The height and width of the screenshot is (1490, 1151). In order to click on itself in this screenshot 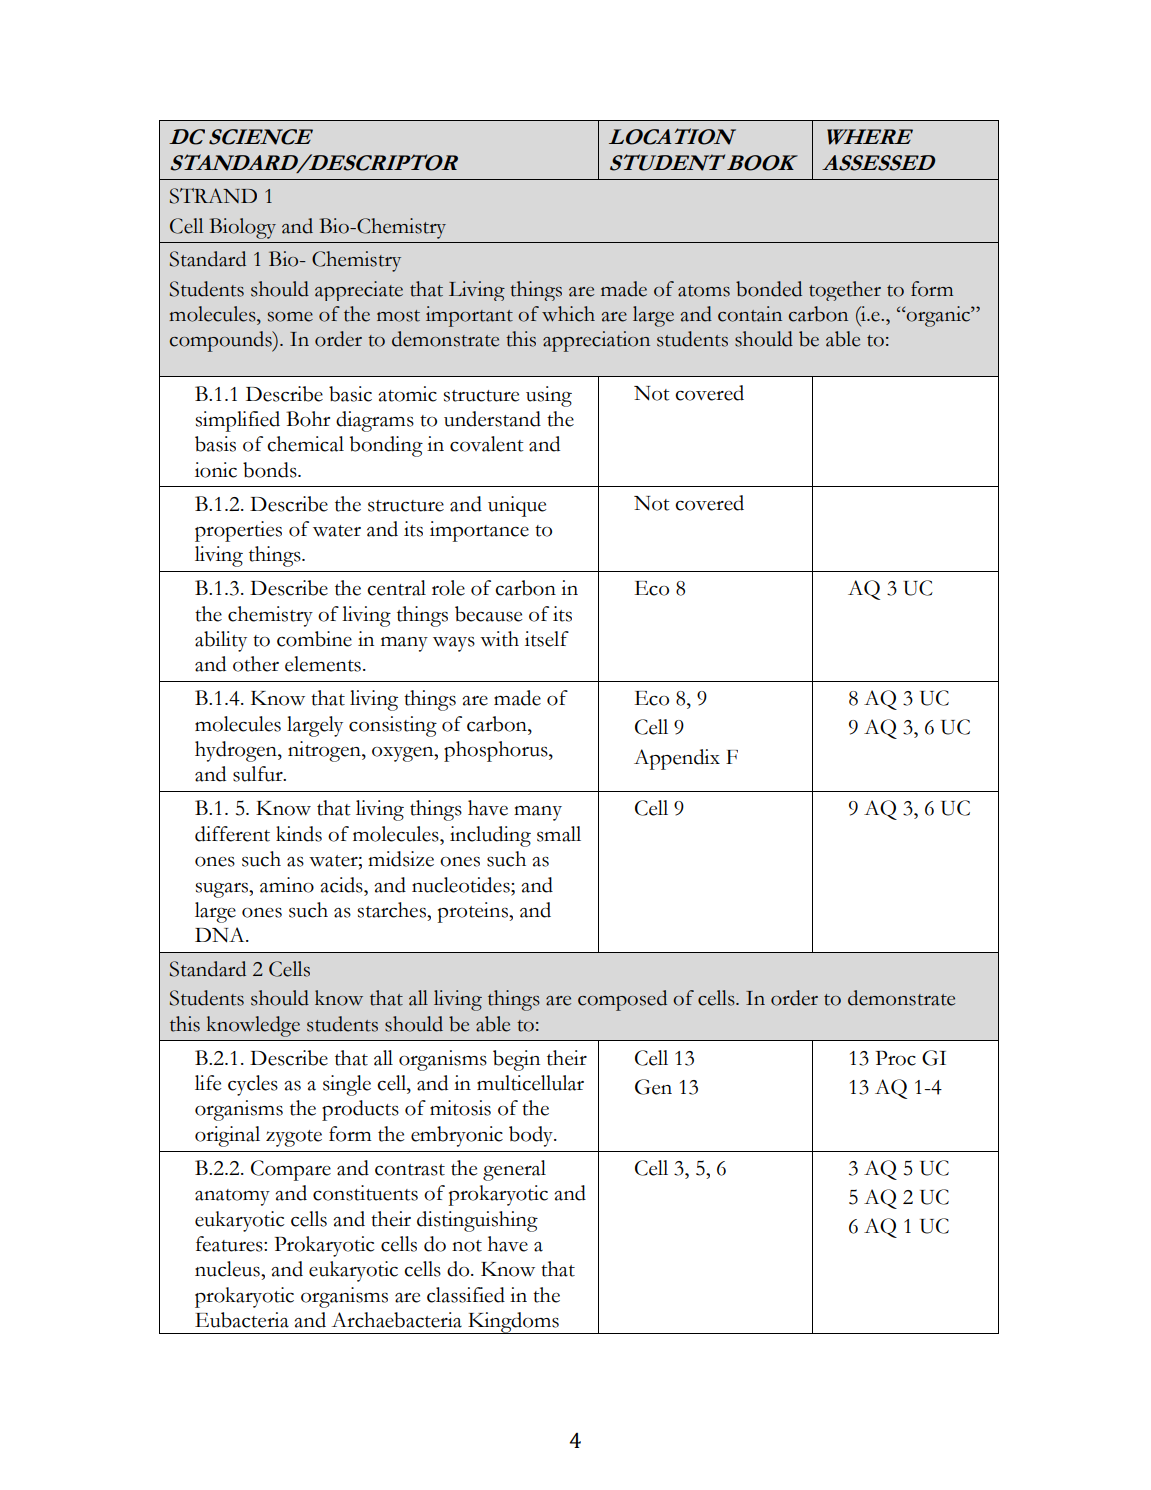, I will do `click(547, 639)`.
